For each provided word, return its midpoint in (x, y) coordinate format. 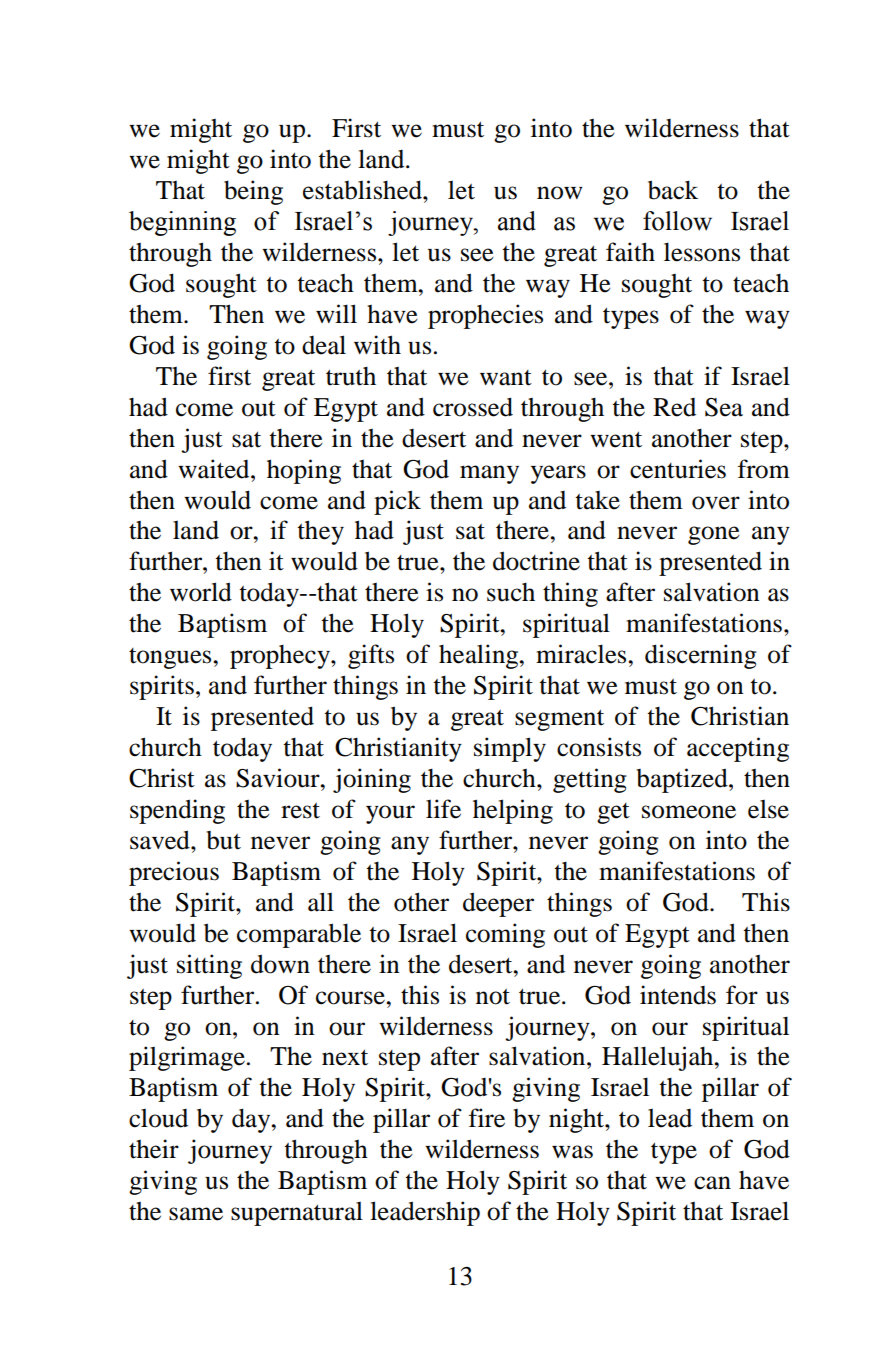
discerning (701, 656)
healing (480, 656)
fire (487, 1118)
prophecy (281, 657)
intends (678, 995)
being (253, 192)
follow (677, 221)
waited (215, 469)
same (196, 1214)
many (489, 474)
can (712, 1183)
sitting (209, 966)
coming (505, 935)
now (560, 193)
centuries (678, 469)
